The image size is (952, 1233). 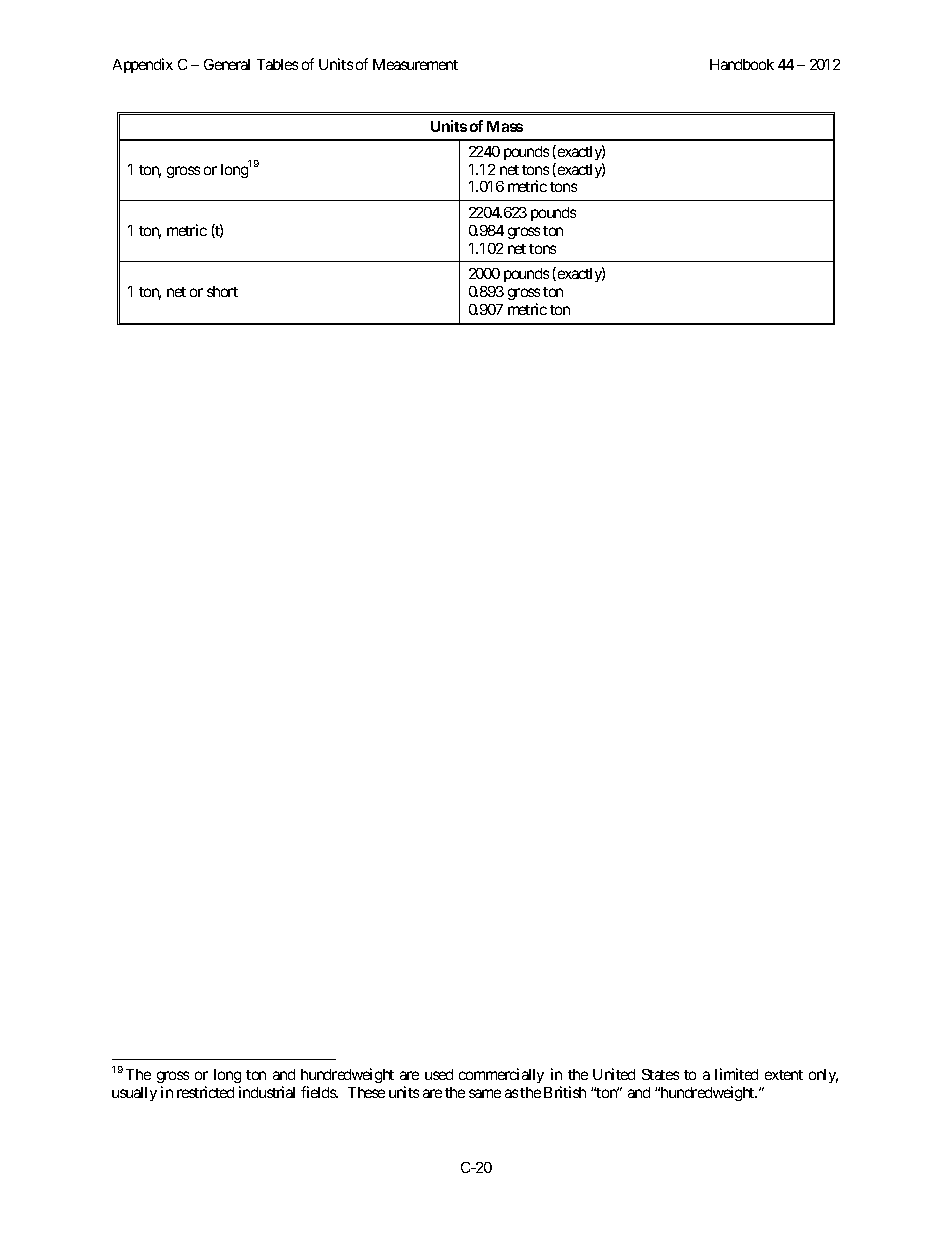 What do you see at coordinates (277, 64) in the screenshot?
I see `Tables` at bounding box center [277, 64].
